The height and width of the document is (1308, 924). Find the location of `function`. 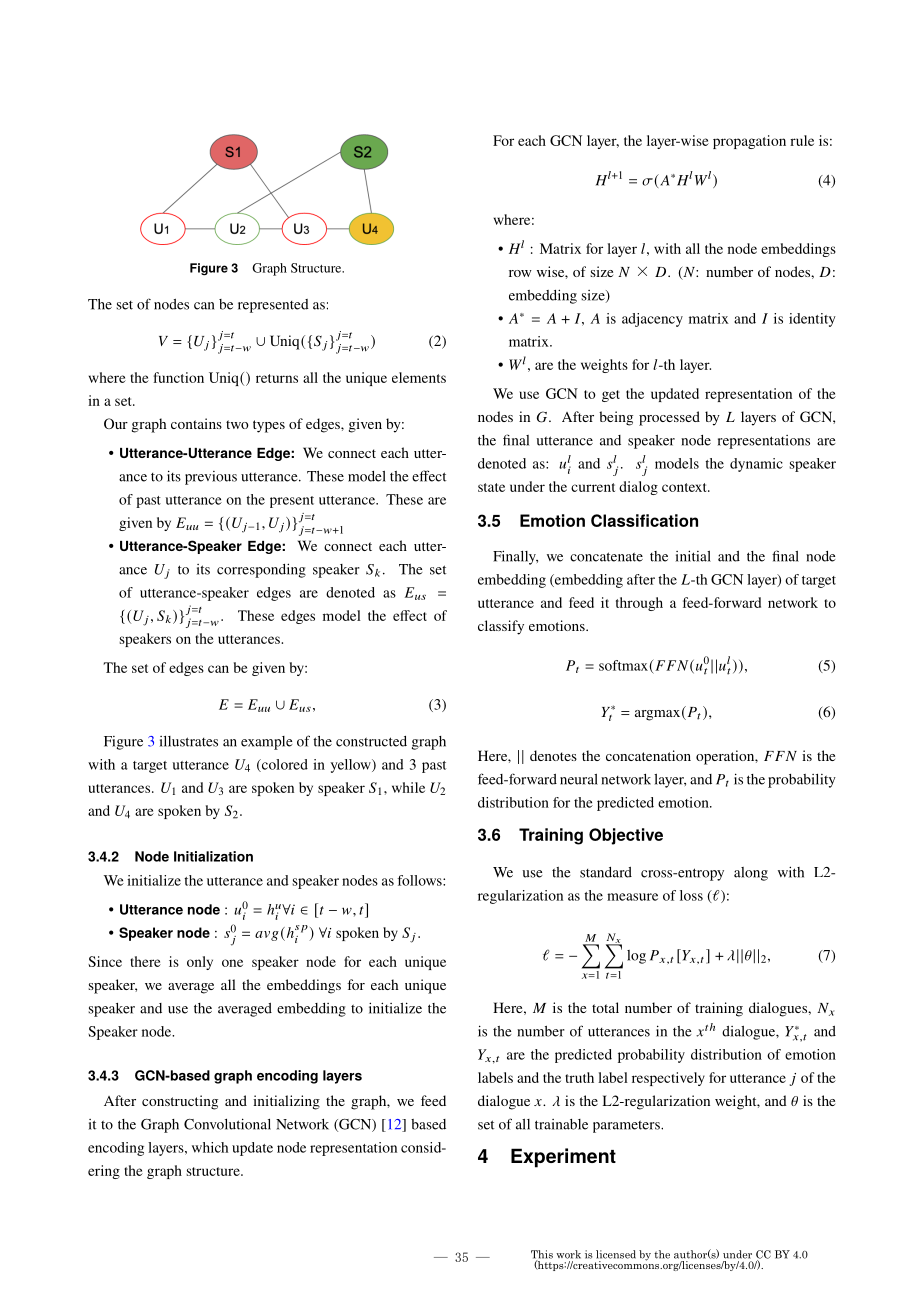

function is located at coordinates (179, 377).
